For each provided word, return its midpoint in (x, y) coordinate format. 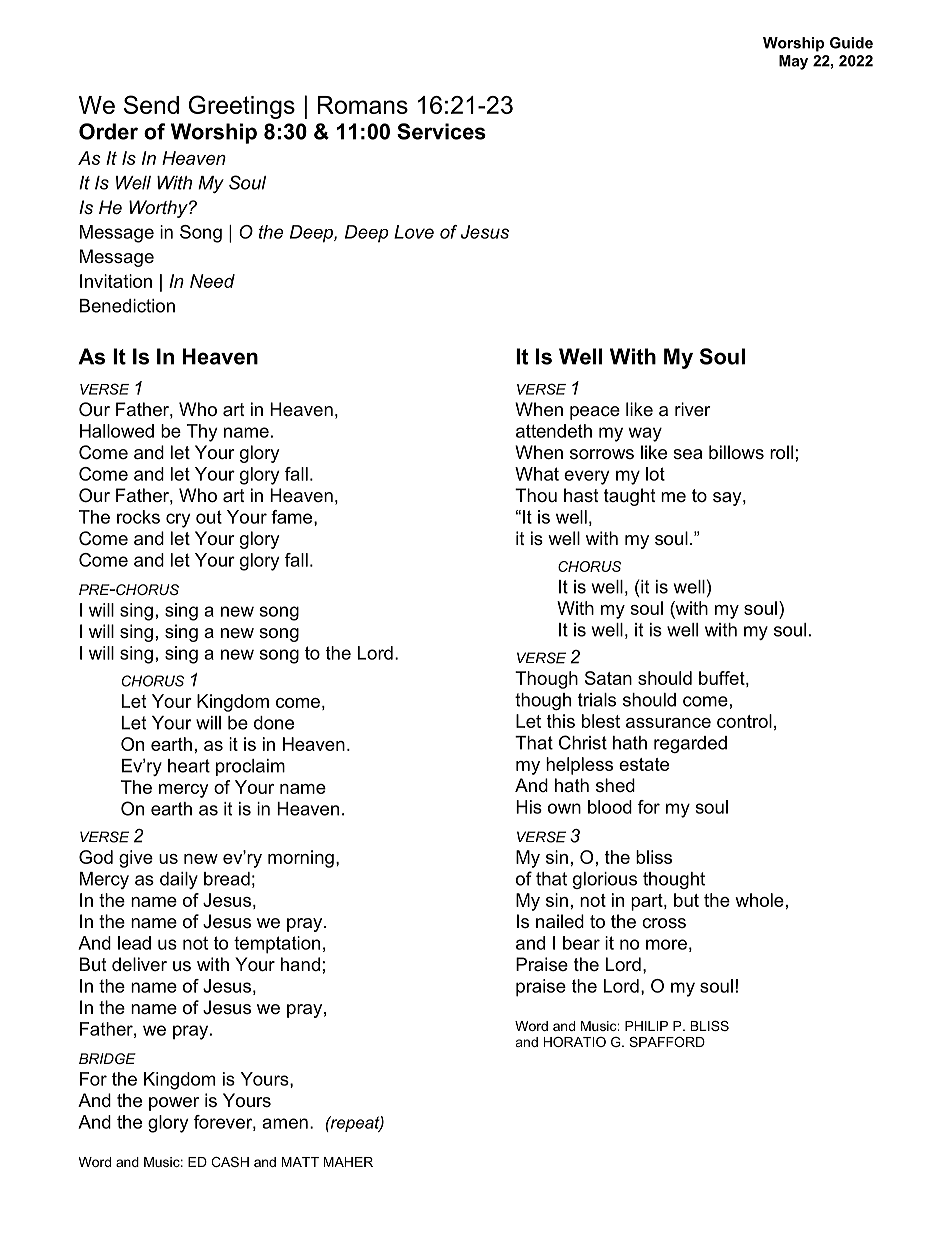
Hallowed (117, 431)
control (744, 721)
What (537, 474)
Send (151, 104)
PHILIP (646, 1026)
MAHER (348, 1162)
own (564, 808)
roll (781, 452)
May (793, 62)
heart (189, 766)
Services (441, 131)
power (174, 1104)
